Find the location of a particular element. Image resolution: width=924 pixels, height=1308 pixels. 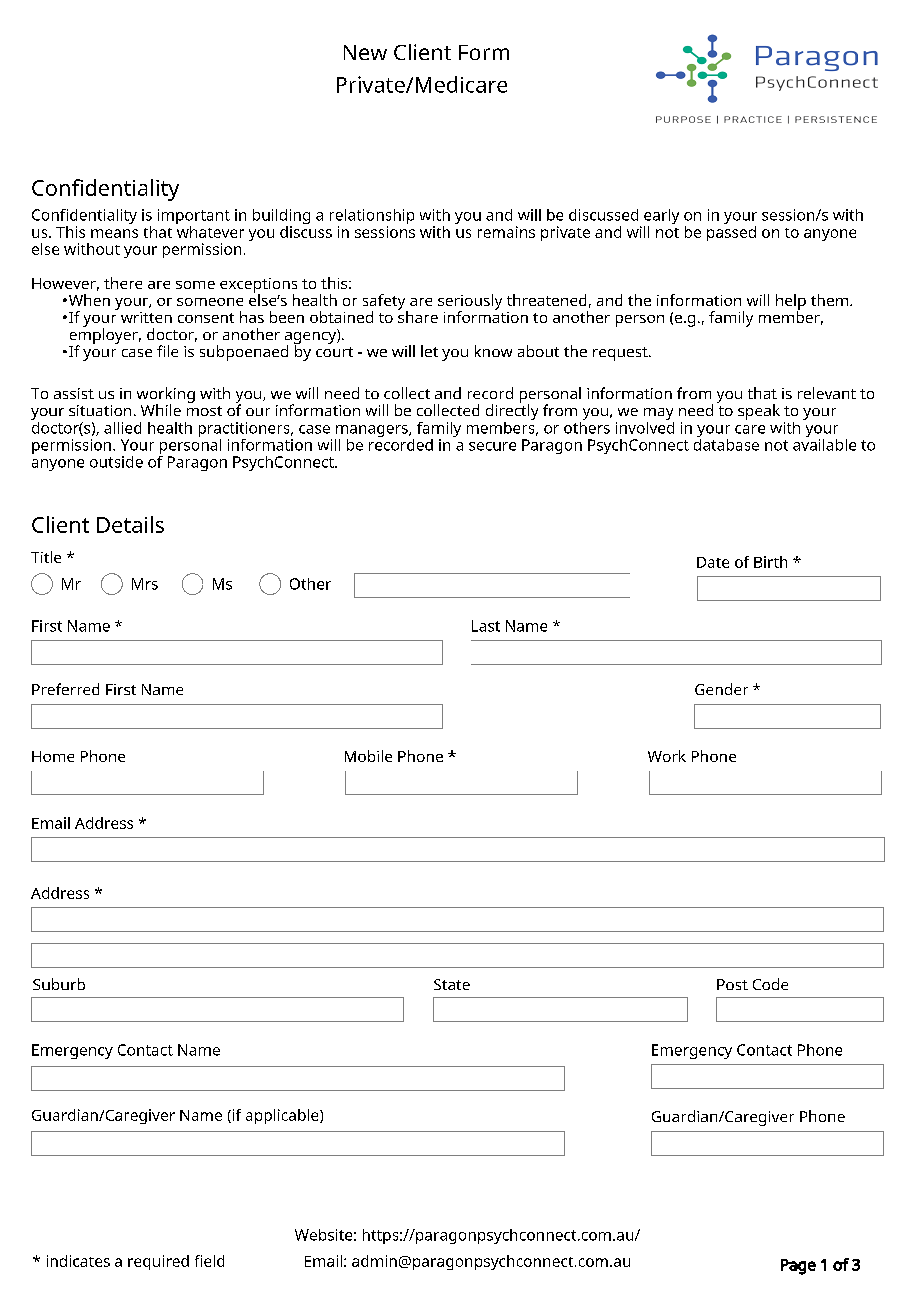

early is located at coordinates (661, 218).
